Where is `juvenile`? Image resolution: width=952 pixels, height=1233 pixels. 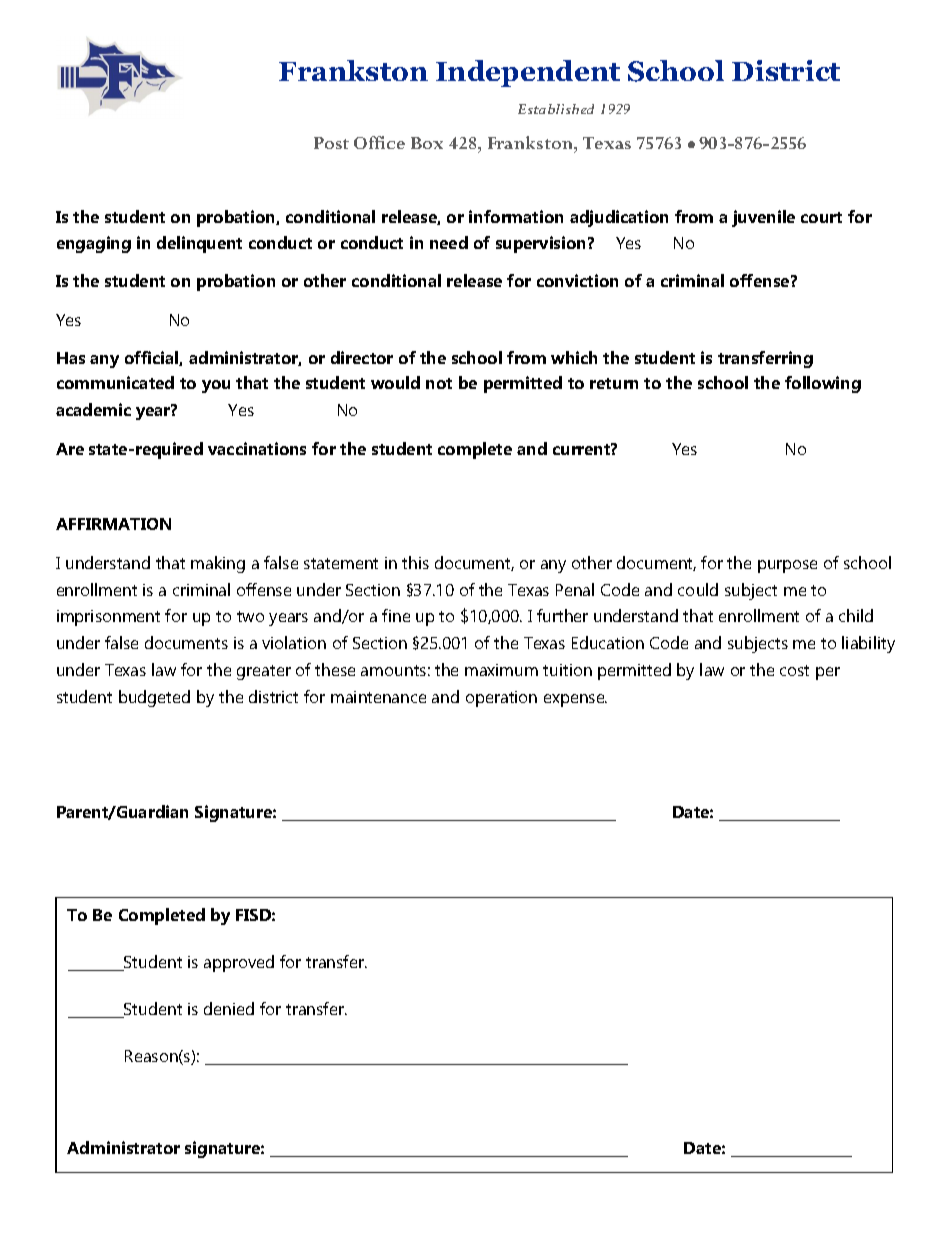
juvenile is located at coordinates (763, 218).
